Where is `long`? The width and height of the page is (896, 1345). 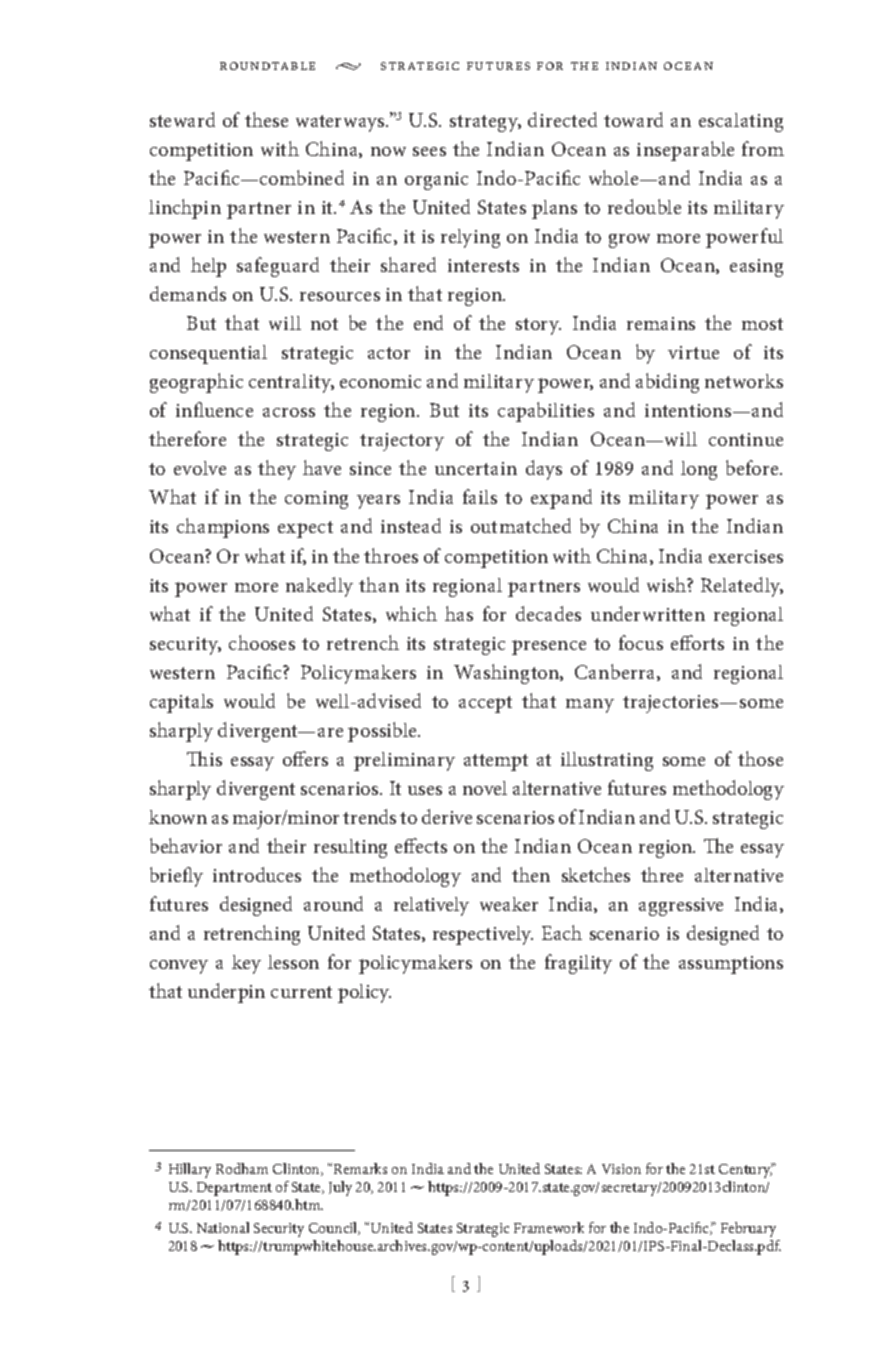
long is located at coordinates (699, 470).
